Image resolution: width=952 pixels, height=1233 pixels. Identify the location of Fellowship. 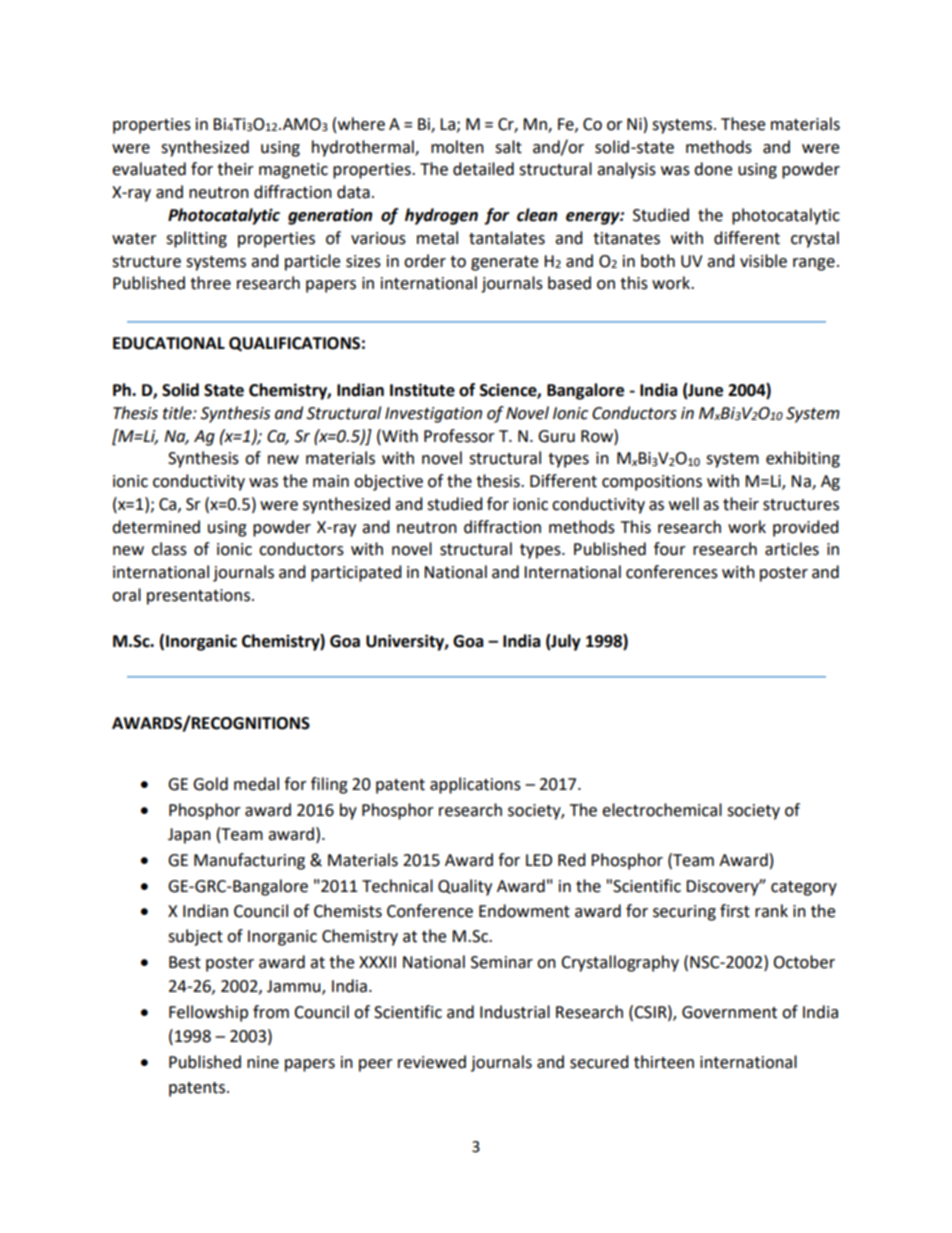
(208, 1013).
